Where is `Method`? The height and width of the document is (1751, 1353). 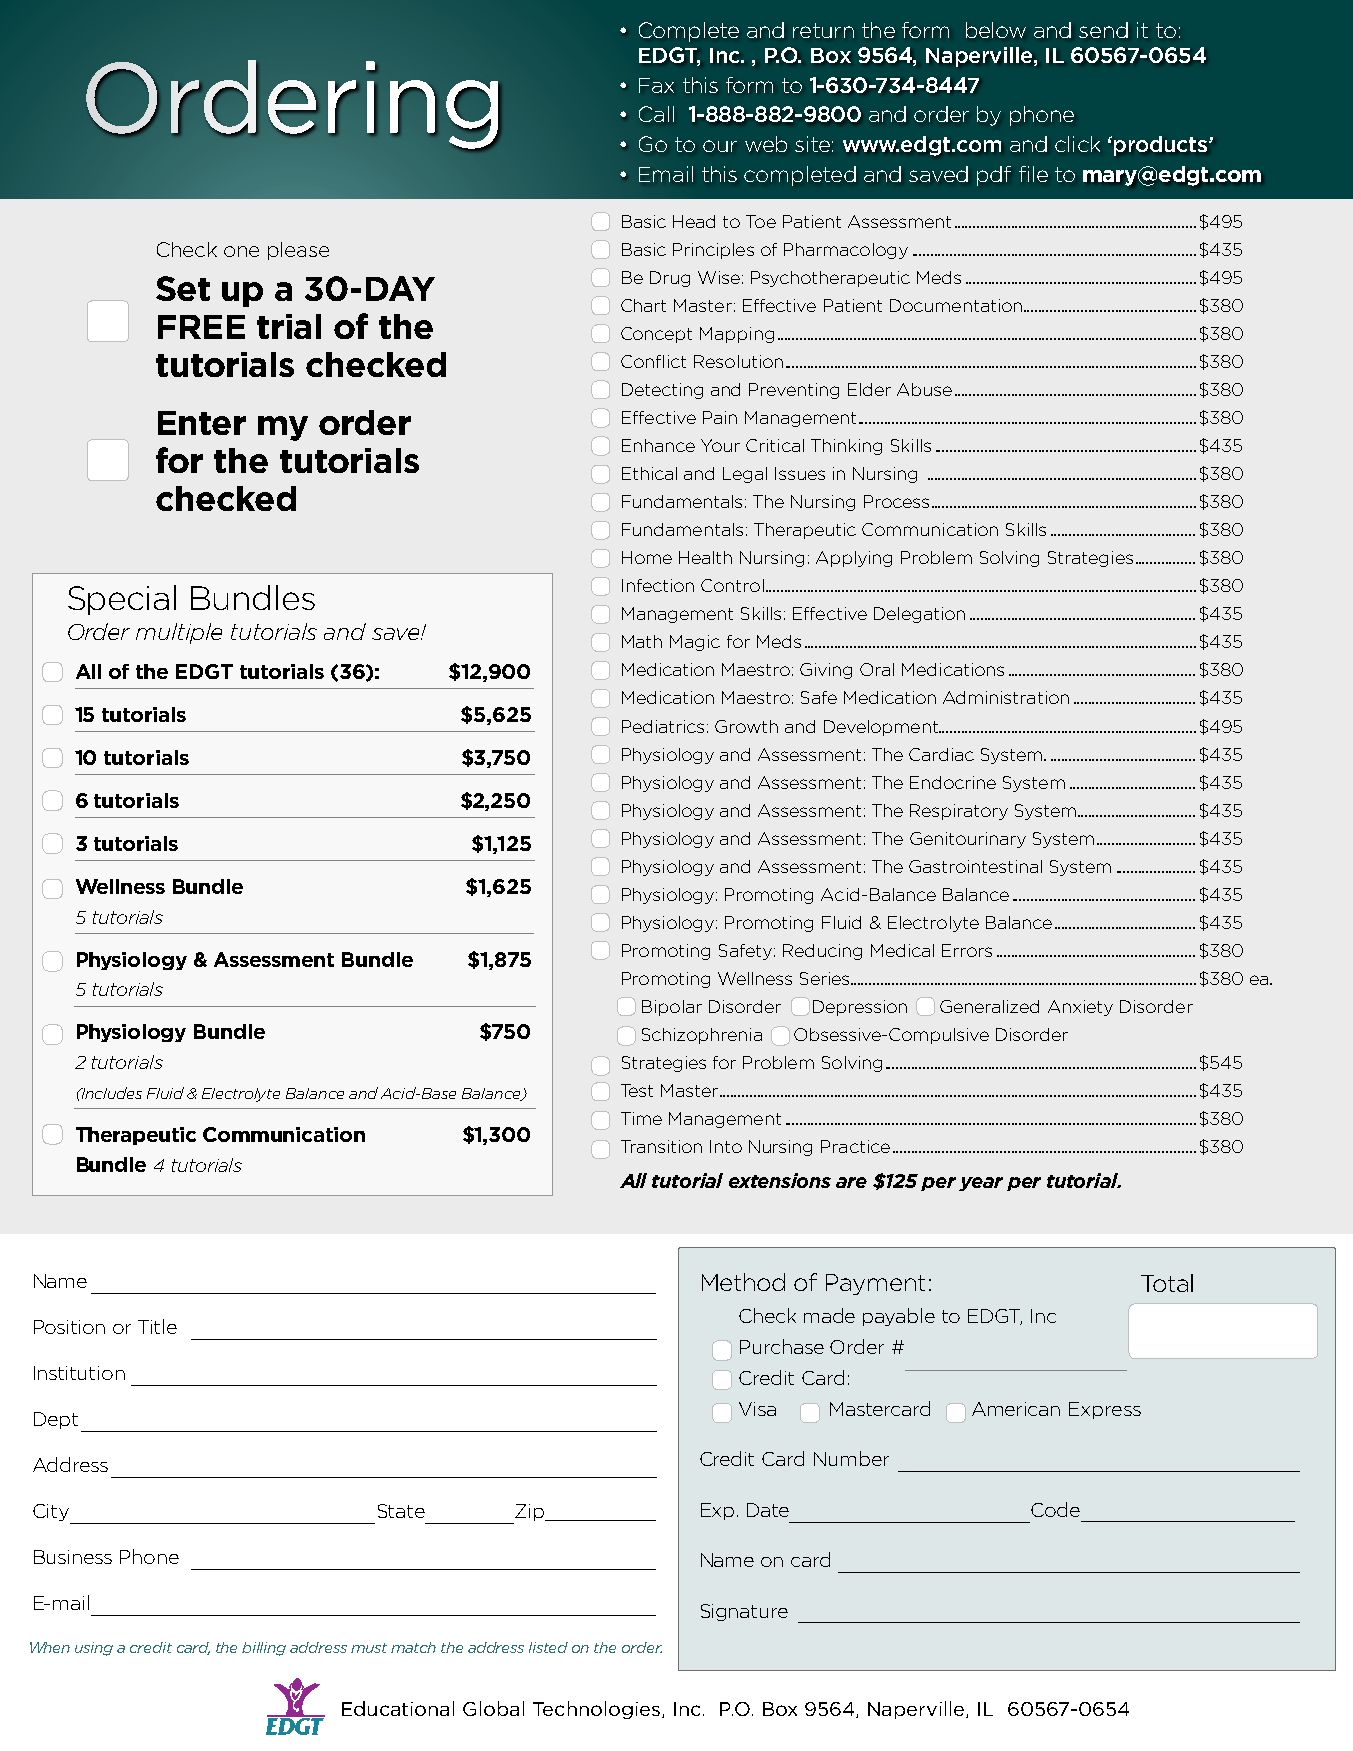
Method is located at coordinates (743, 1282).
